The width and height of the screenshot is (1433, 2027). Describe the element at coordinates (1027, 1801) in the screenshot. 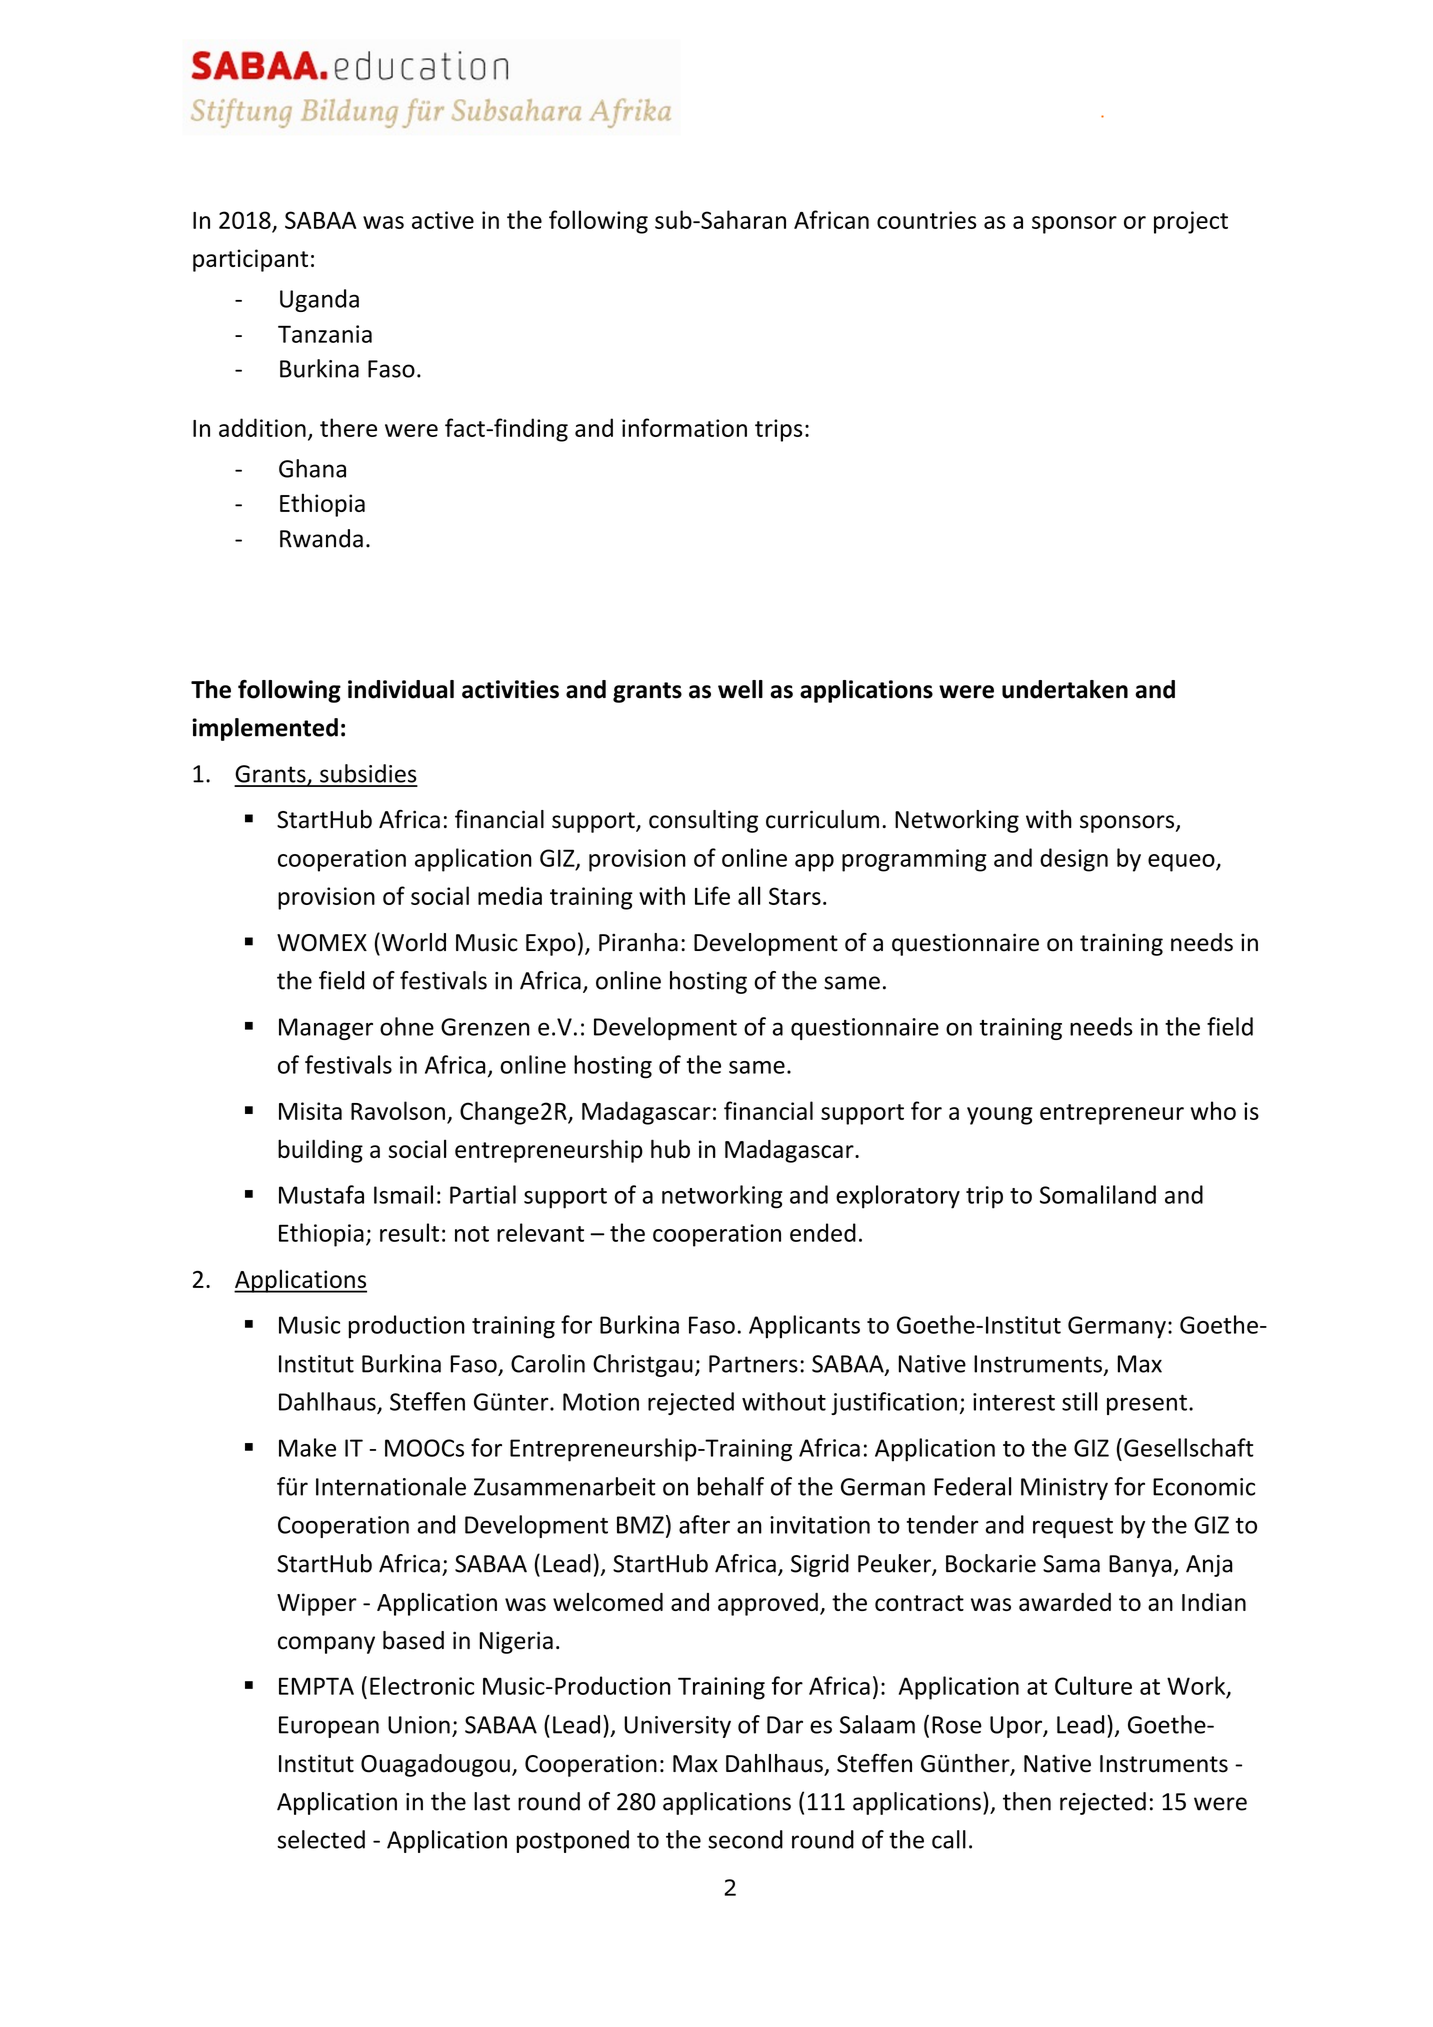

I see `then` at that location.
